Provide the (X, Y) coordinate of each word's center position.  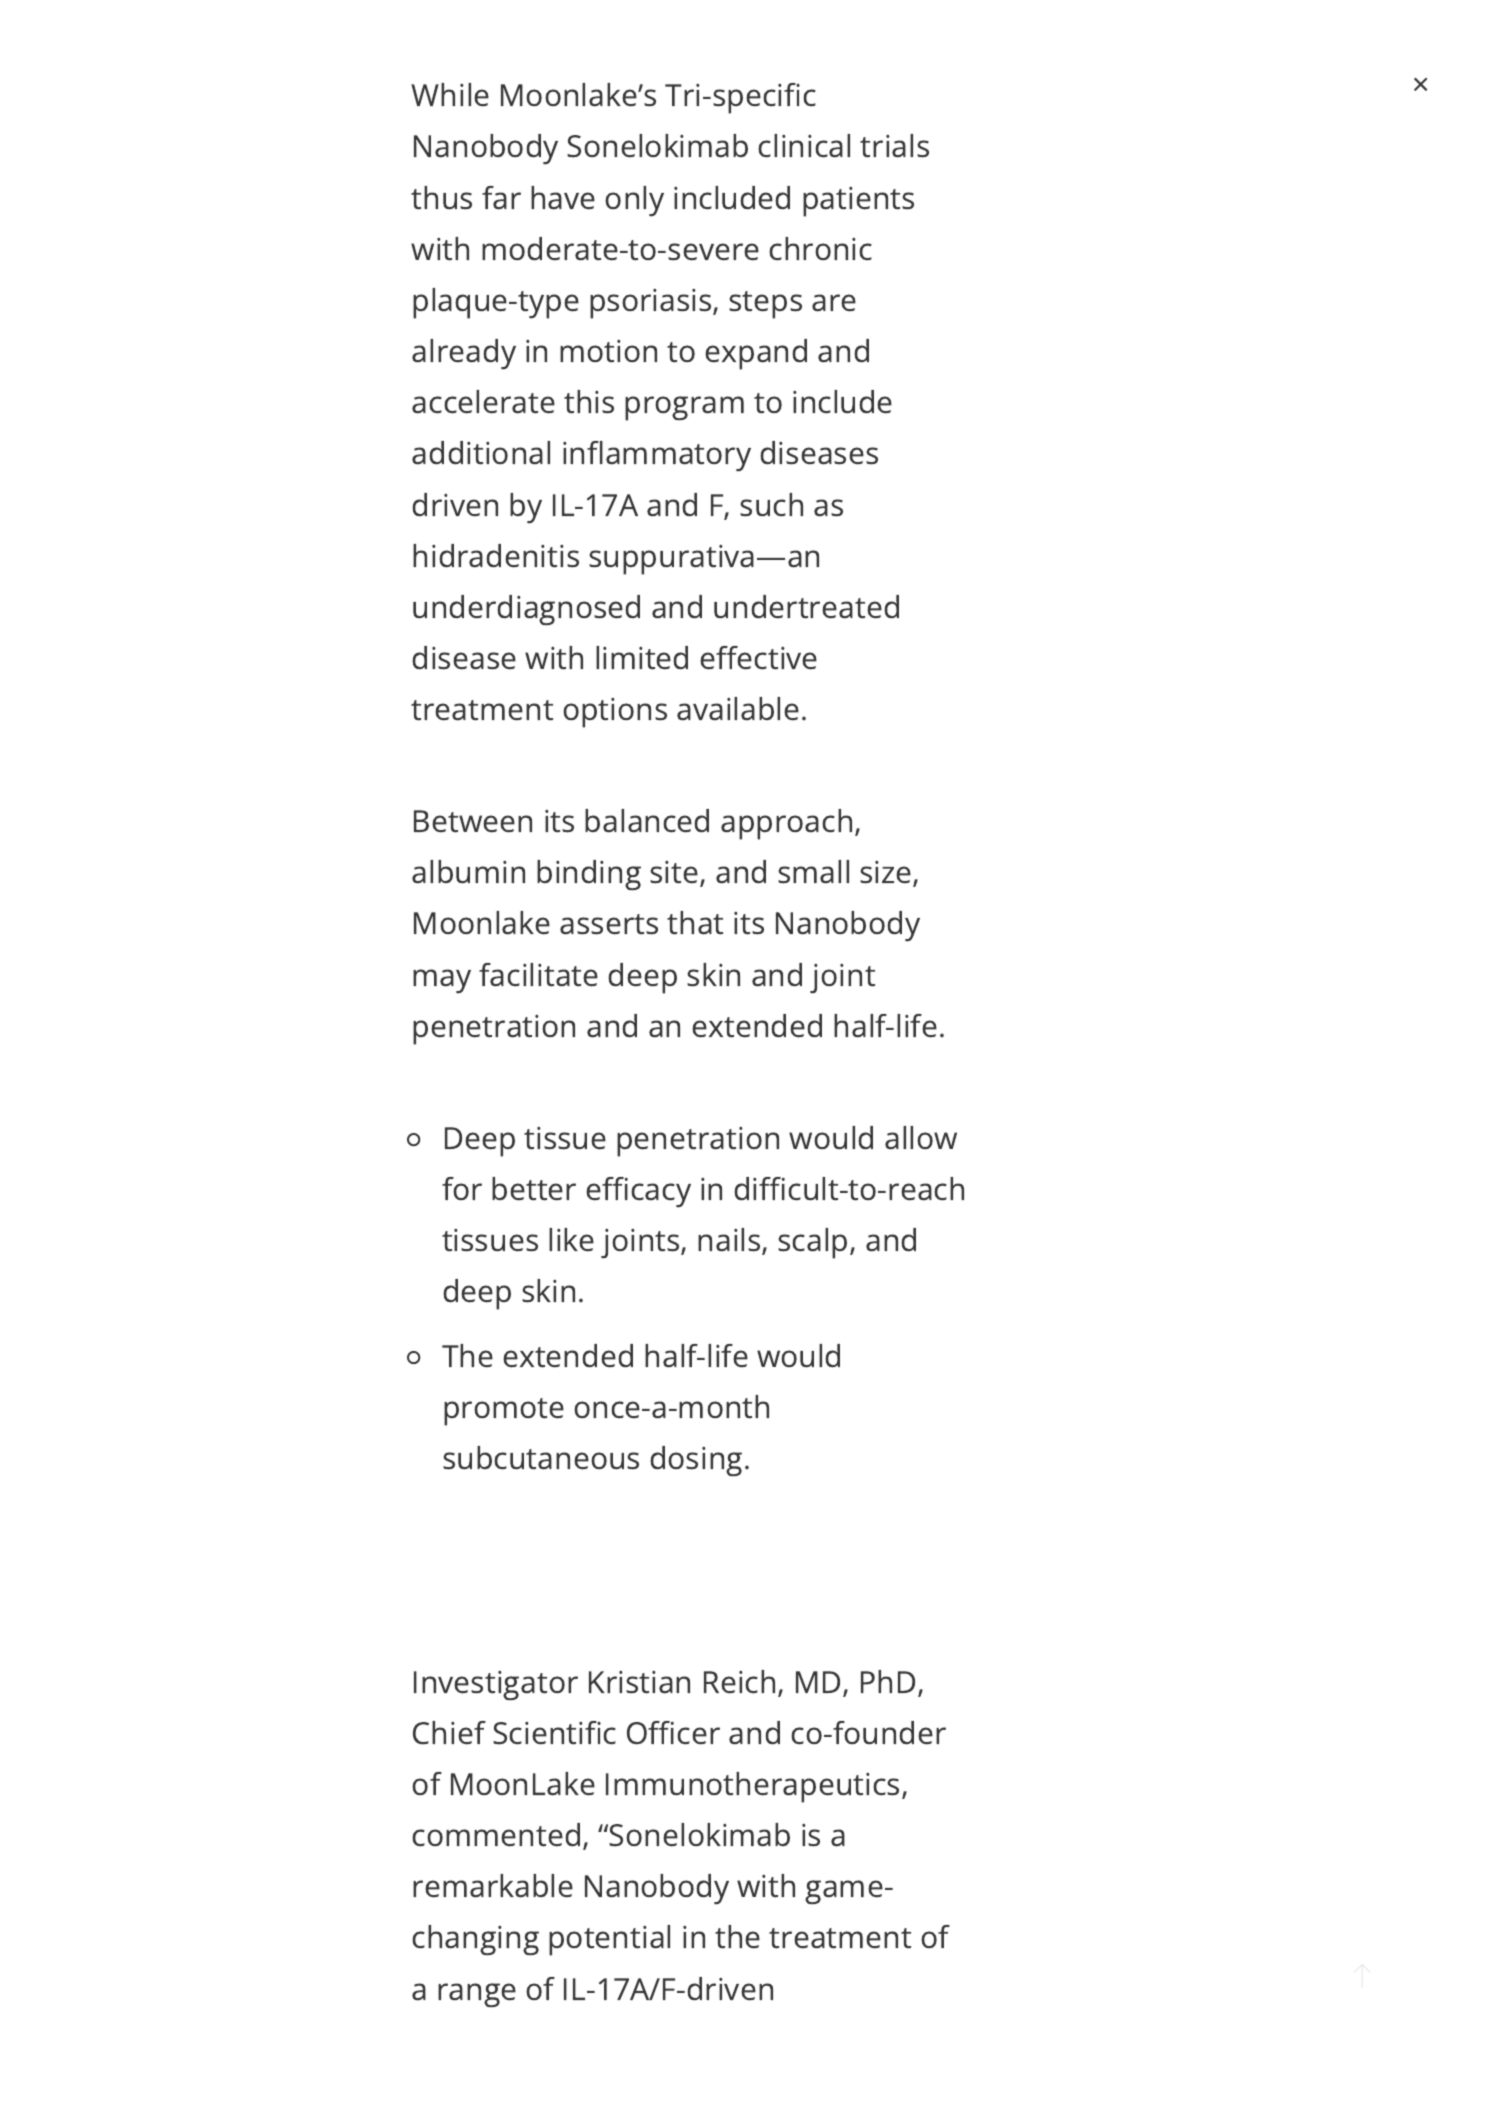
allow (921, 1138)
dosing (696, 1461)
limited (642, 658)
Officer (673, 1733)
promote (504, 1412)
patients (858, 202)
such (771, 505)
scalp (812, 1243)
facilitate (538, 975)
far (501, 198)
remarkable (493, 1886)
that (695, 923)
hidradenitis (496, 556)
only (634, 201)
